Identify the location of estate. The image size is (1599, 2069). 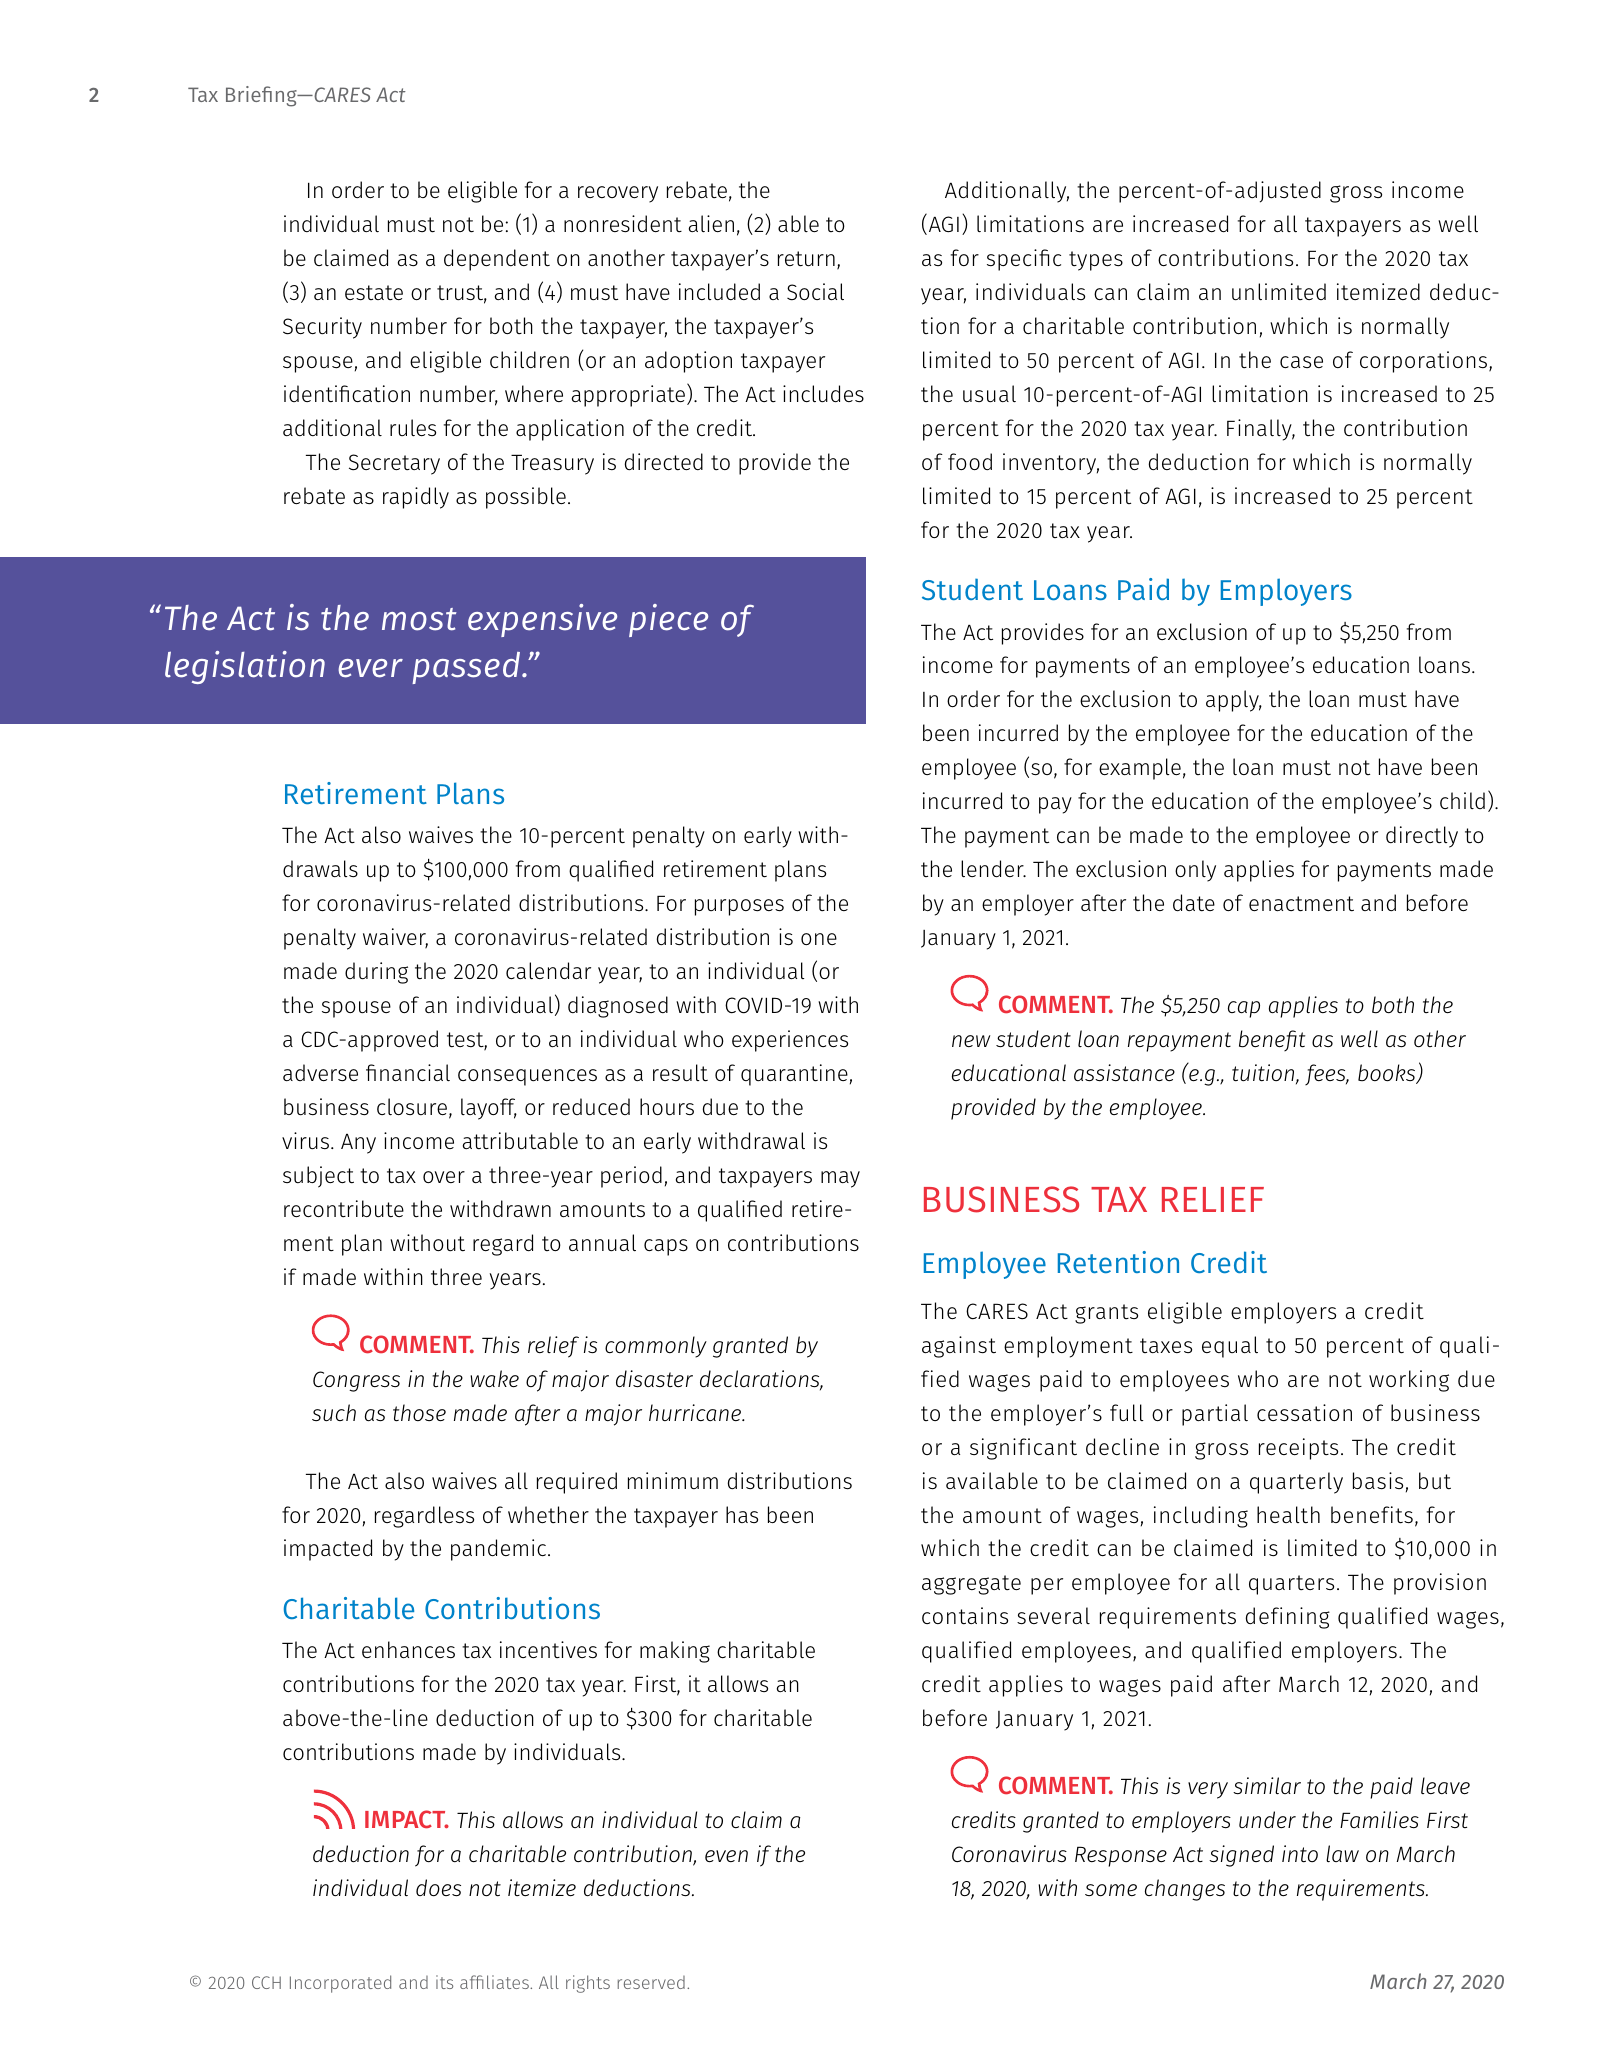
(374, 293).
